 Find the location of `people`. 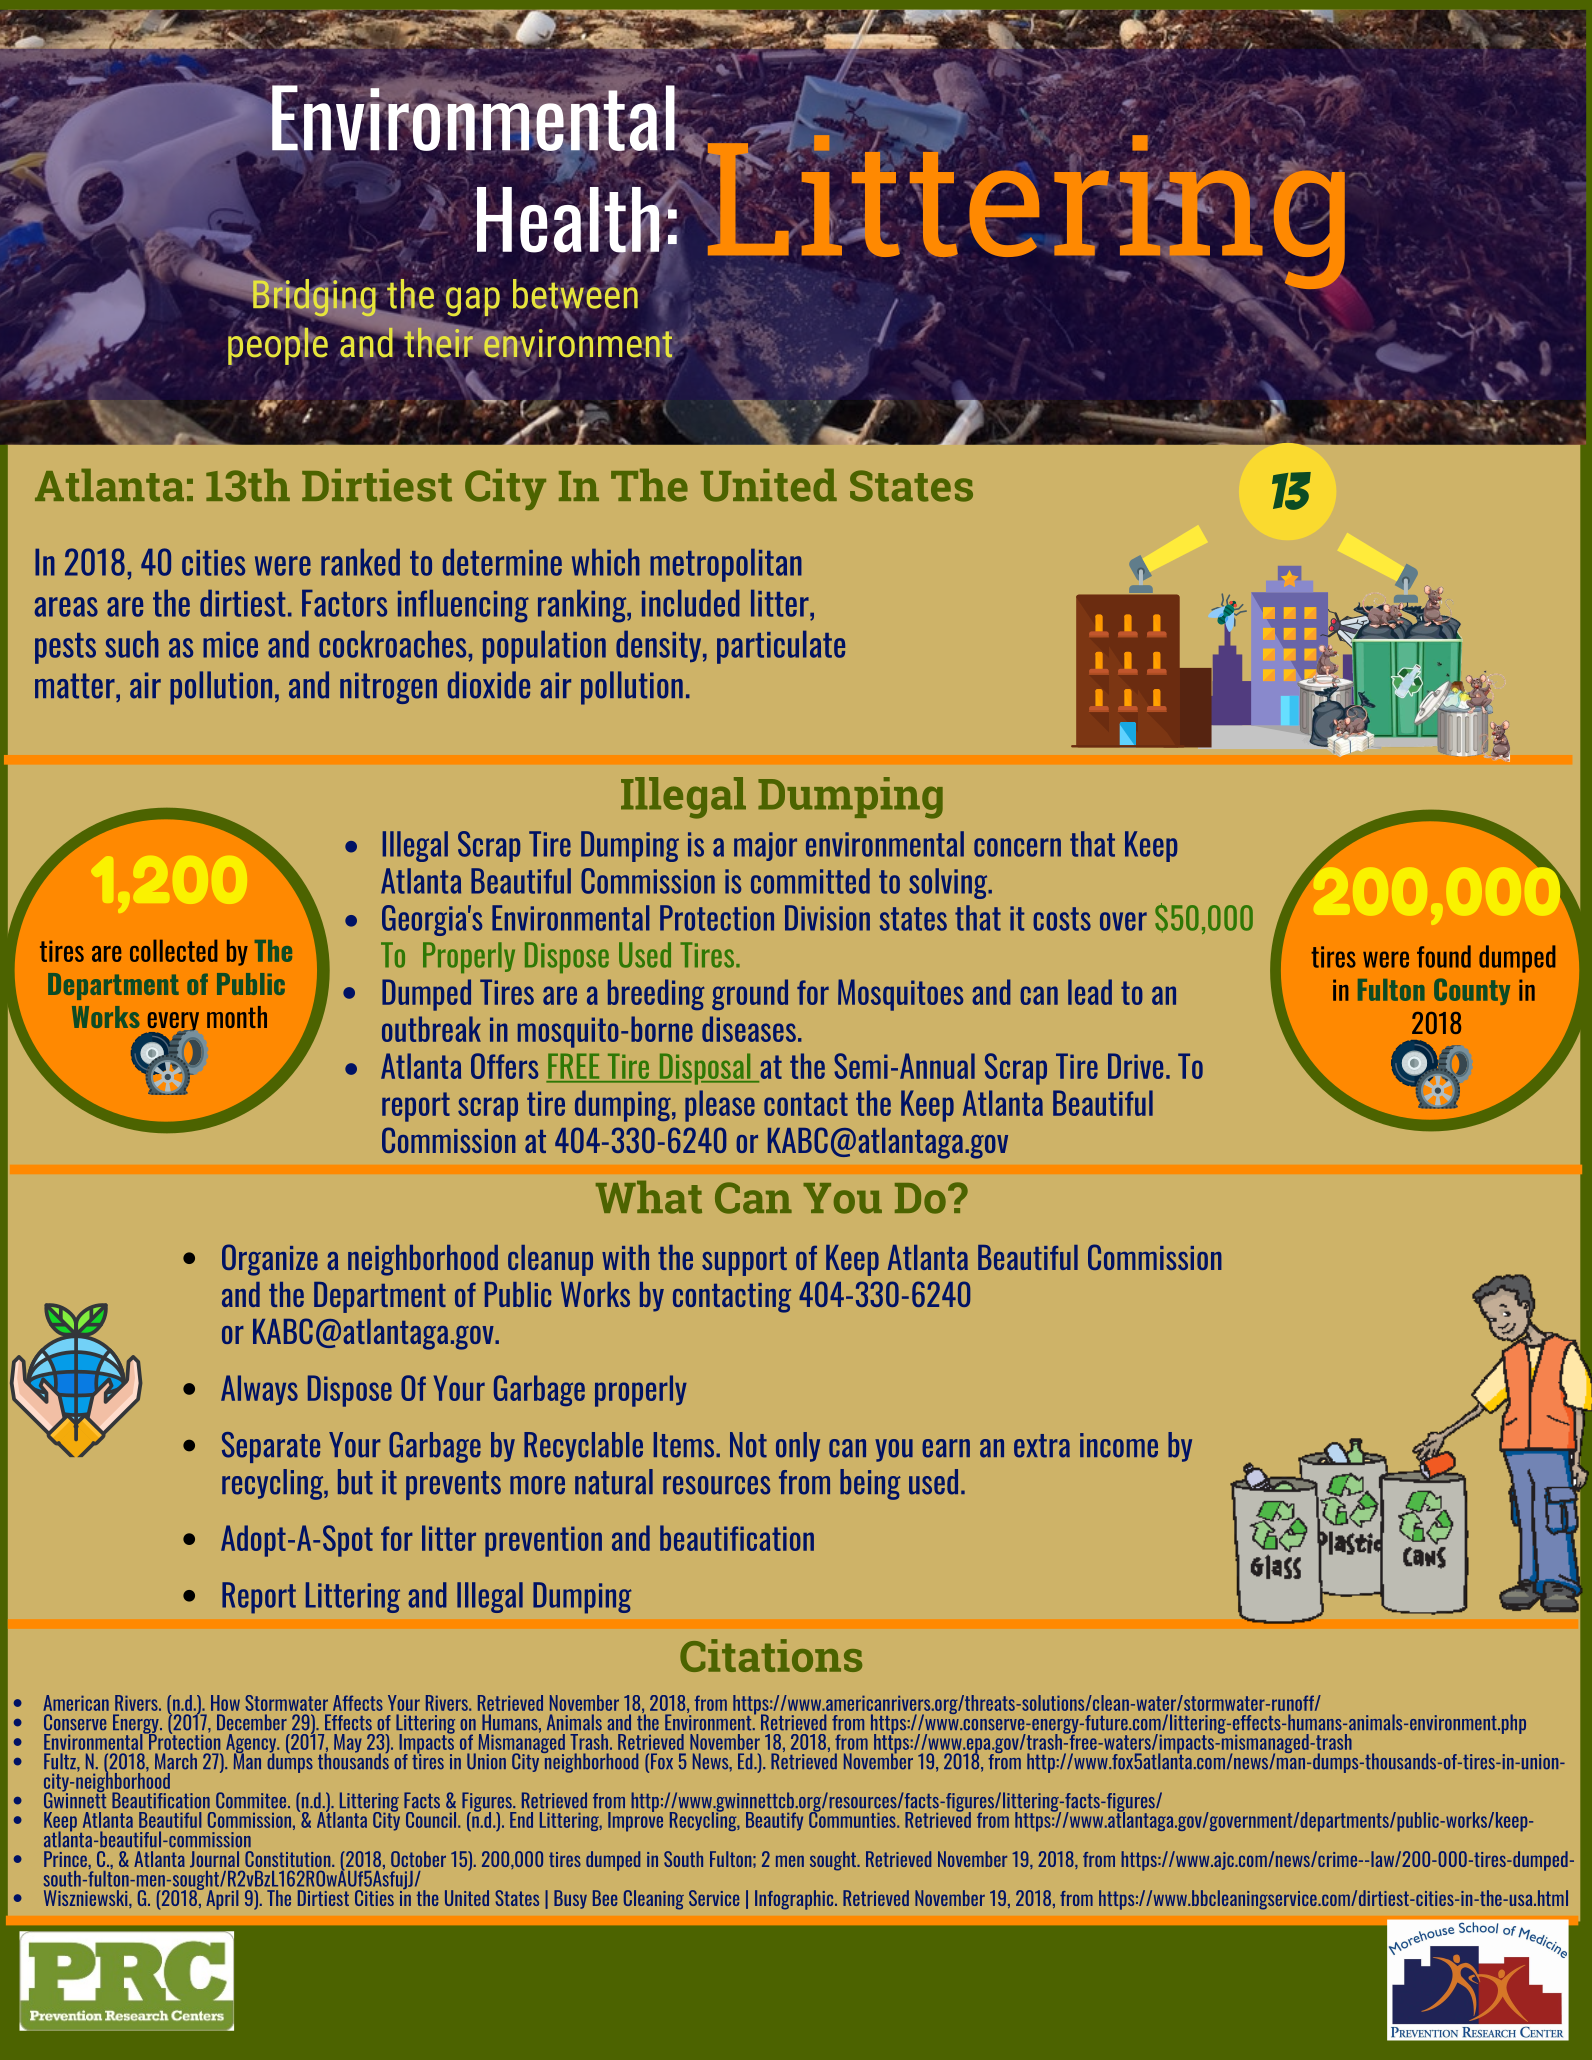

people is located at coordinates (278, 346).
